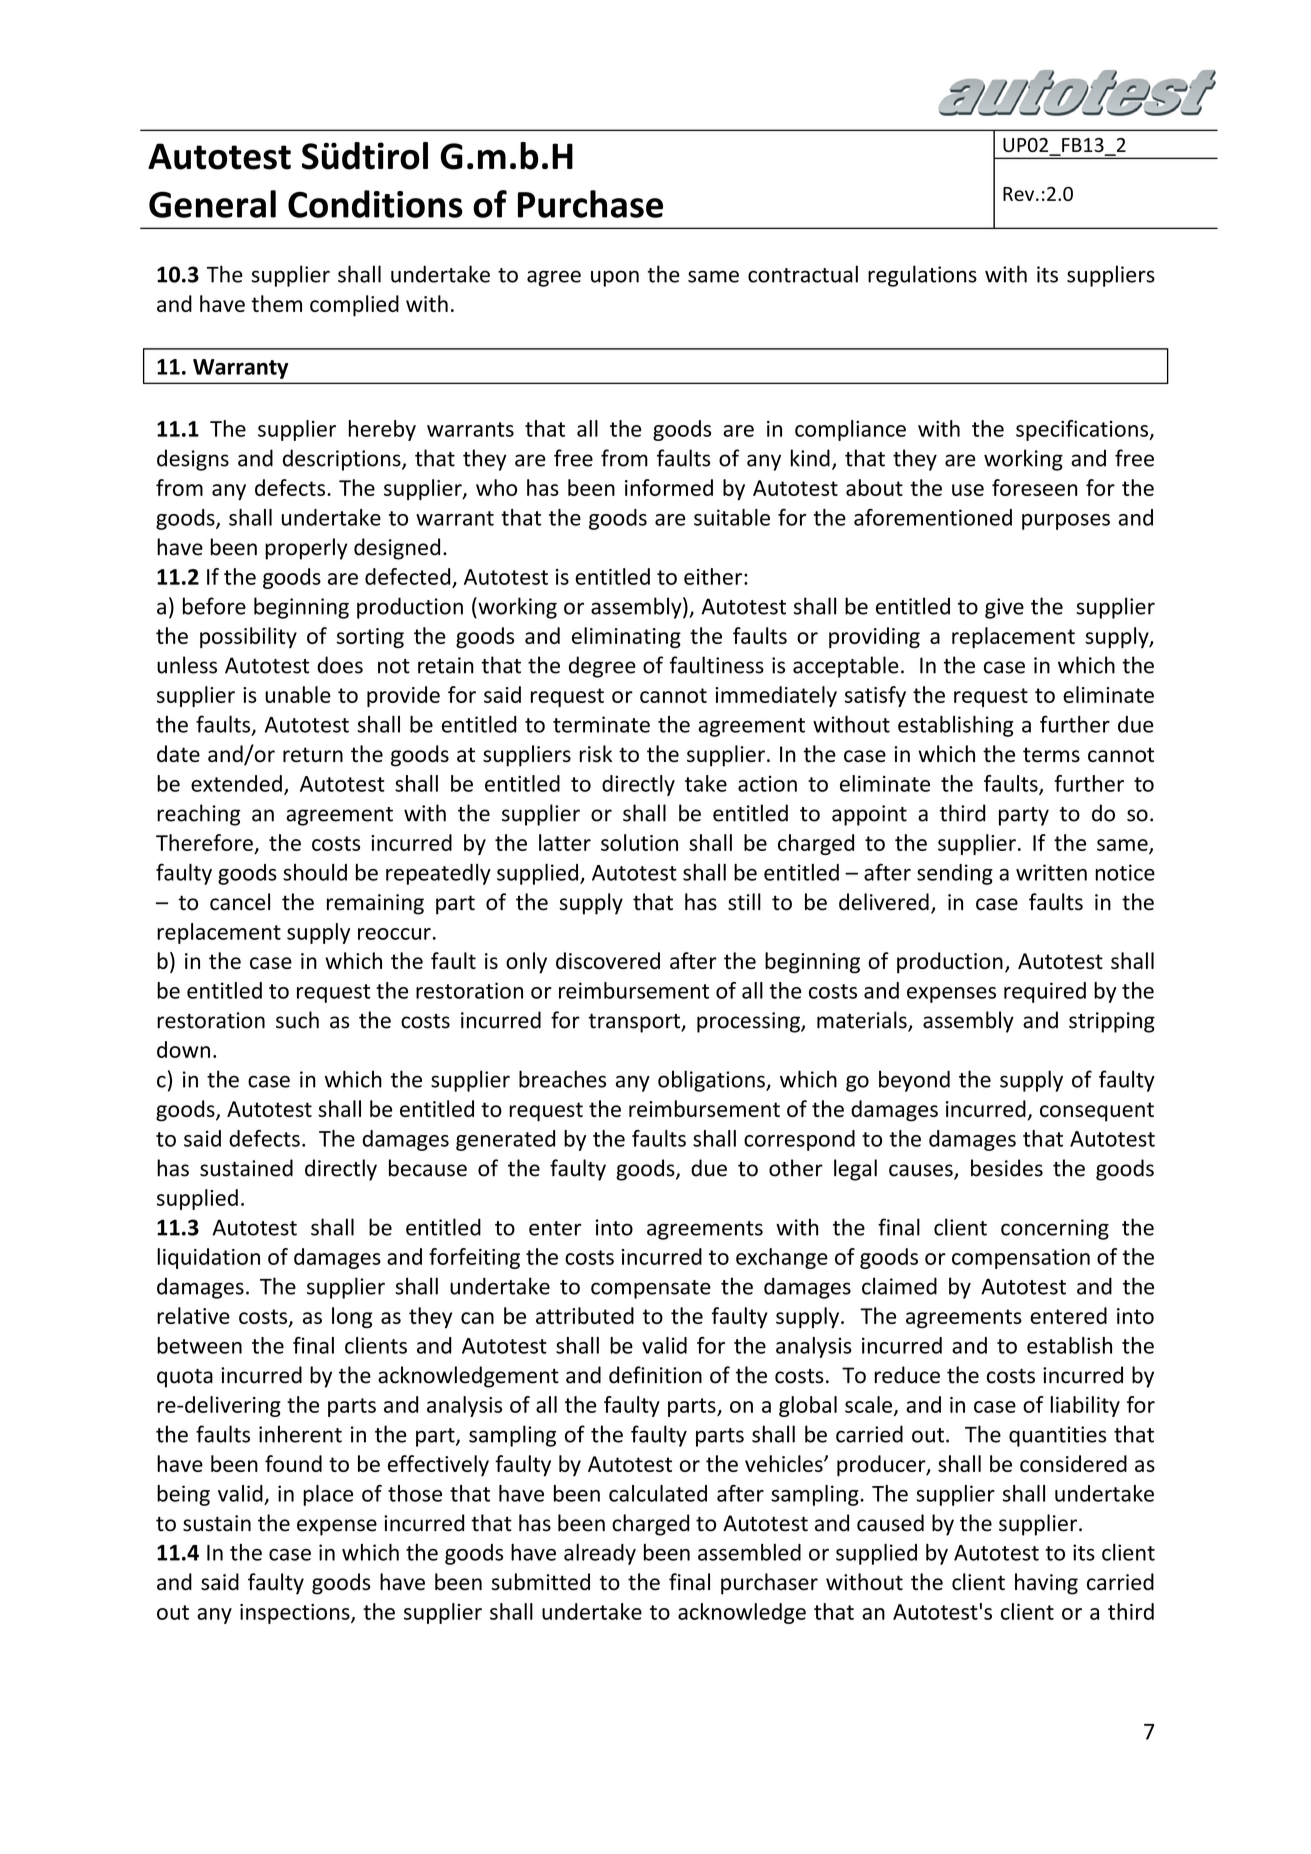  Describe the element at coordinates (1007, 1168) in the image. I see `besides` at that location.
